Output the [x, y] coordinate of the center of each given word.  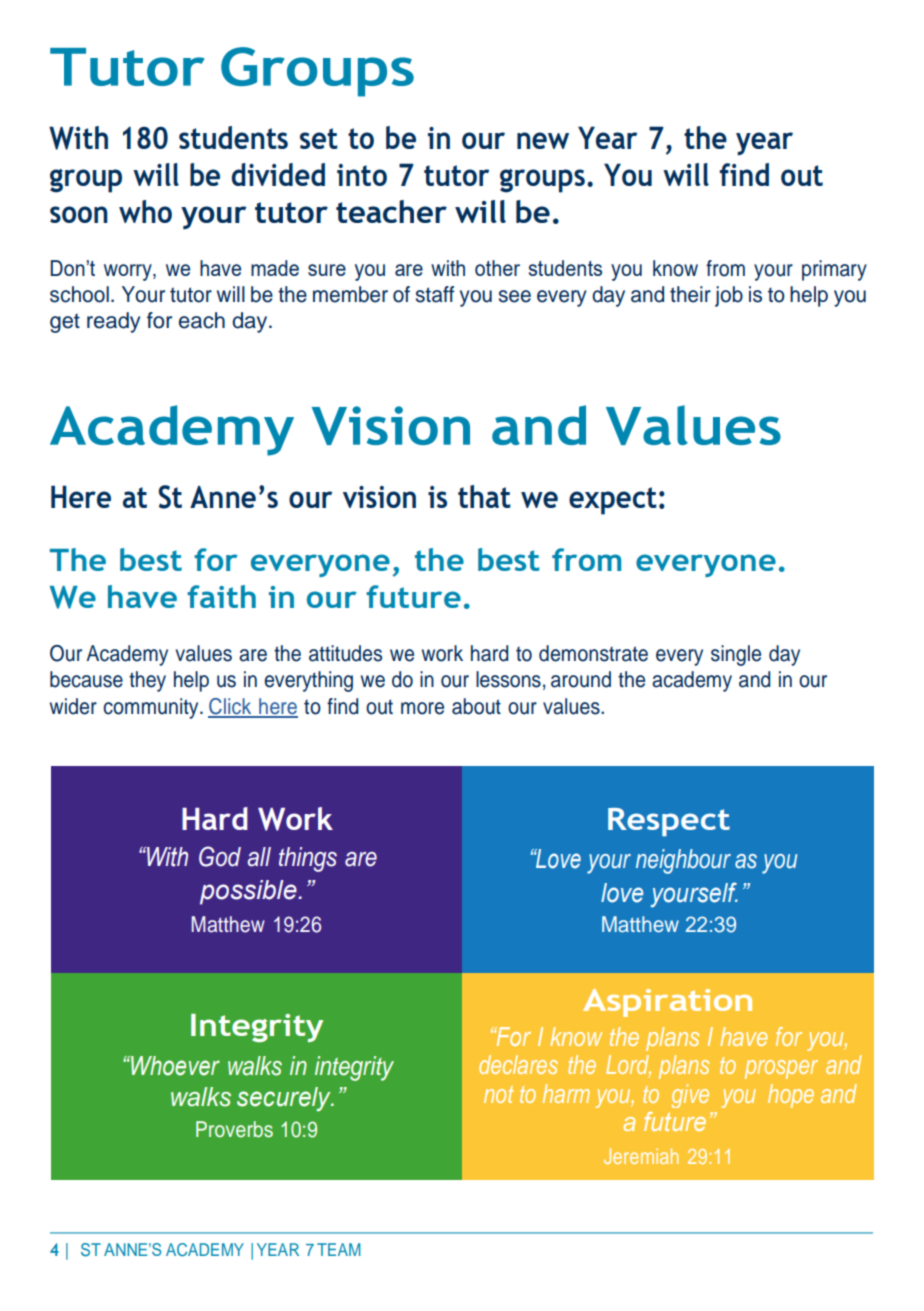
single [736, 655]
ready [113, 322]
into [362, 175]
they [147, 681]
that [484, 496]
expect [613, 501]
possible [249, 892]
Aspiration [667, 1003]
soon [79, 214]
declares [518, 1064]
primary [834, 270]
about [476, 706]
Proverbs [234, 1129]
